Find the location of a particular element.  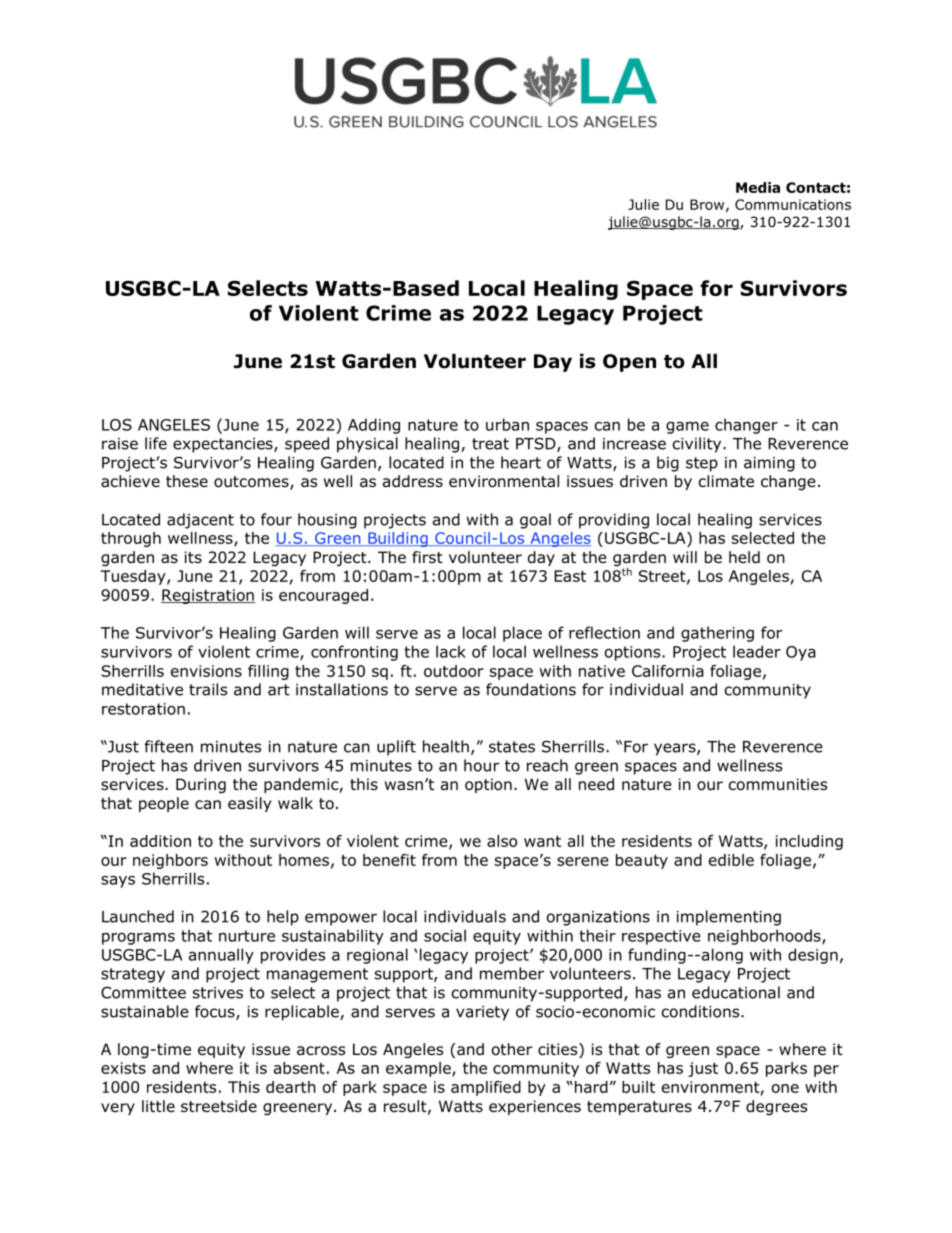

Open is located at coordinates (629, 363).
